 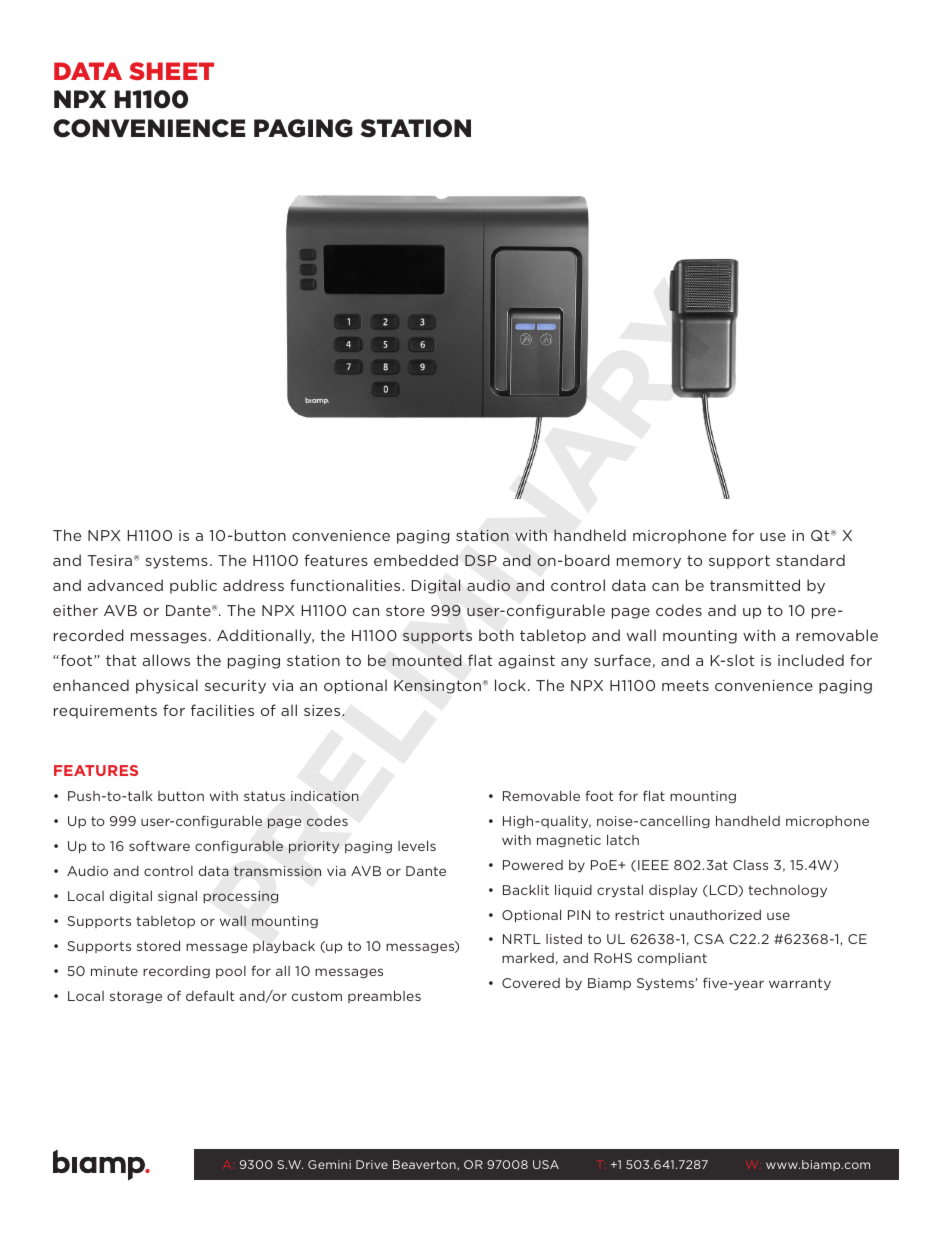 I want to click on Gemini, so click(x=329, y=1164).
